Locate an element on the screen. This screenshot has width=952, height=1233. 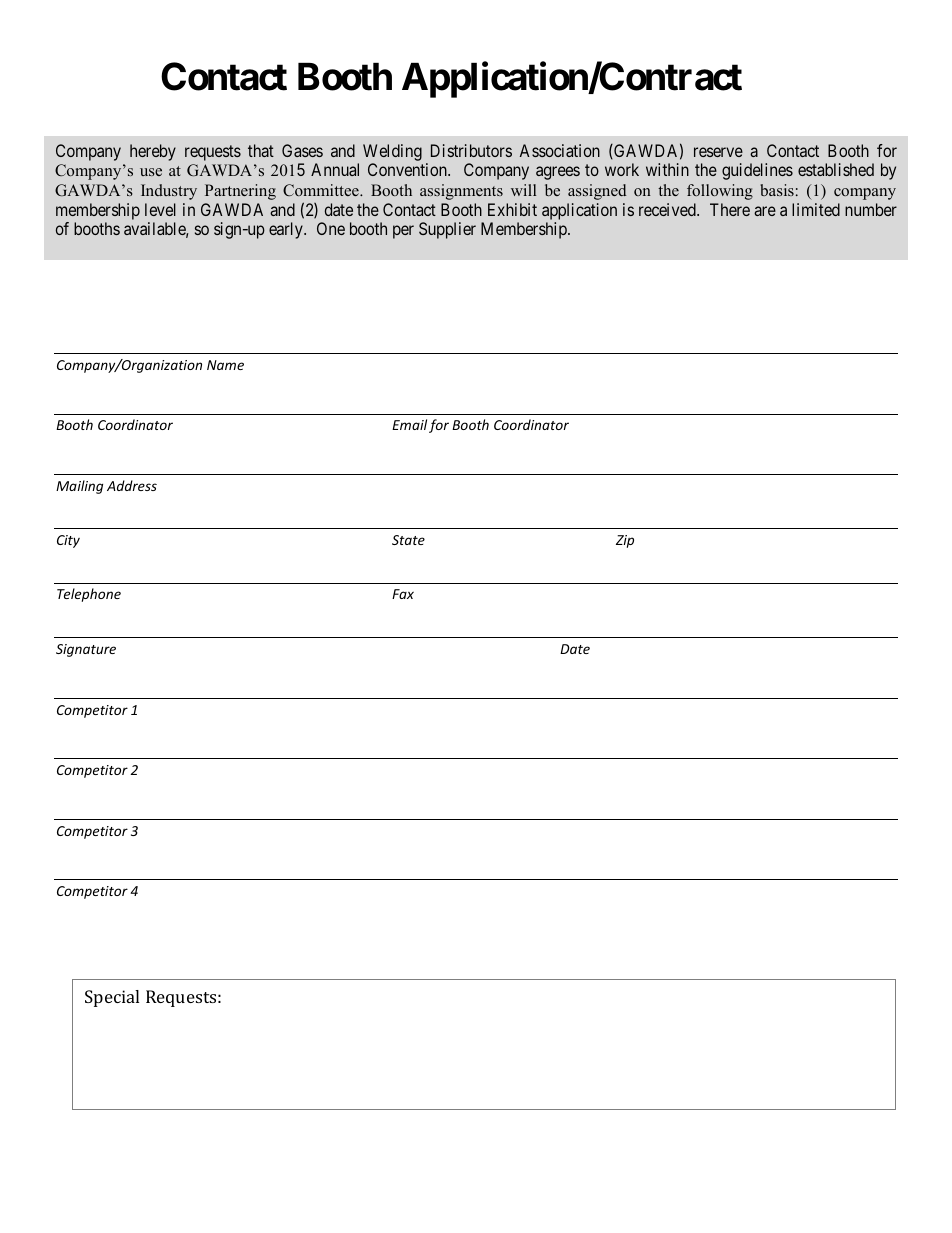
Distributors is located at coordinates (471, 150).
